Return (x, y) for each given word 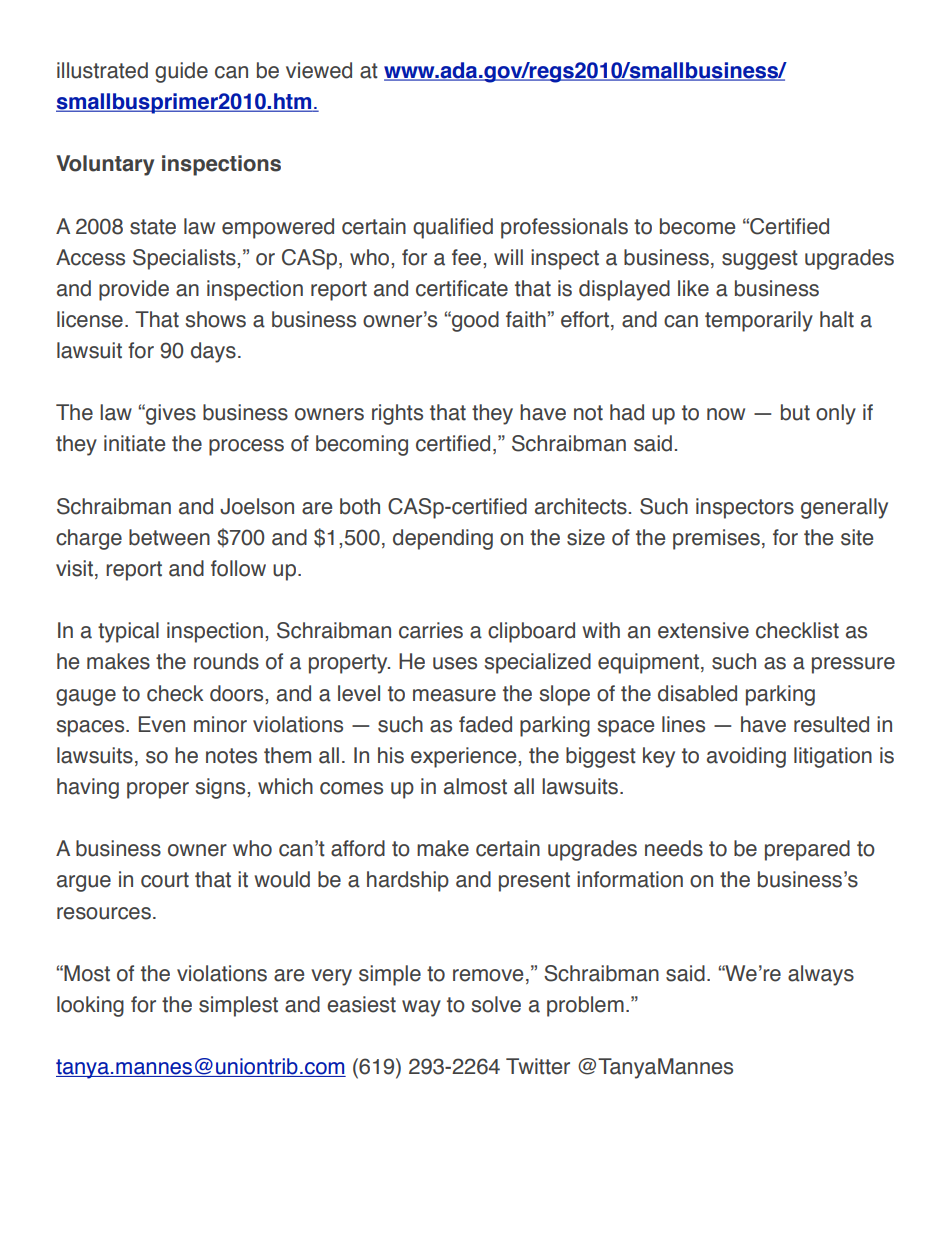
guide (181, 72)
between (169, 537)
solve (496, 1004)
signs (222, 788)
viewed (319, 70)
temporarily (759, 321)
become (697, 226)
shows (216, 319)
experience (465, 757)
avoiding (746, 757)
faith (527, 319)
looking (90, 1006)
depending (443, 539)
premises (716, 539)
